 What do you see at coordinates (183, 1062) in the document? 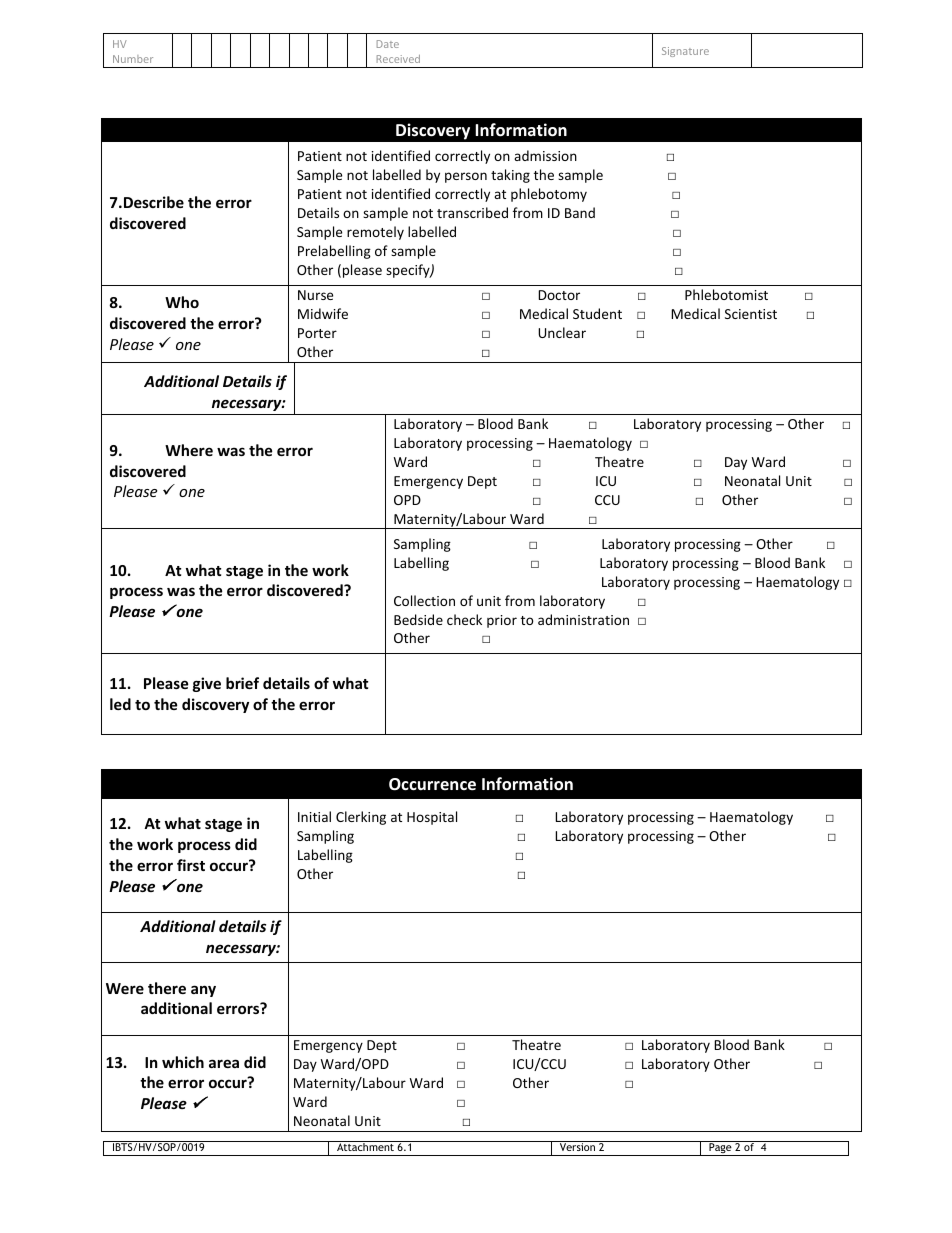
I see `which` at bounding box center [183, 1062].
